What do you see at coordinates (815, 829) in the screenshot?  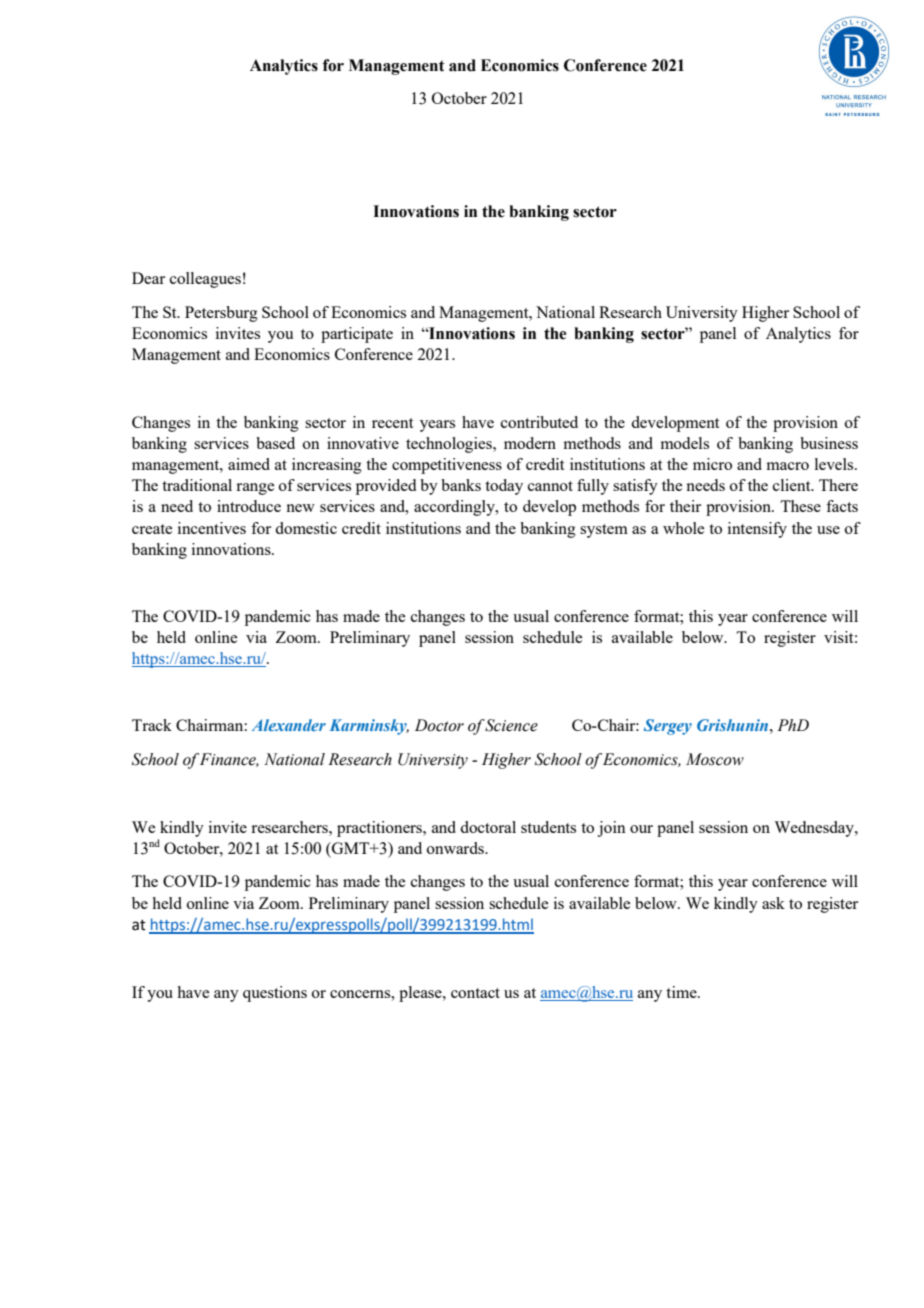 I see `Wednesday` at bounding box center [815, 829].
